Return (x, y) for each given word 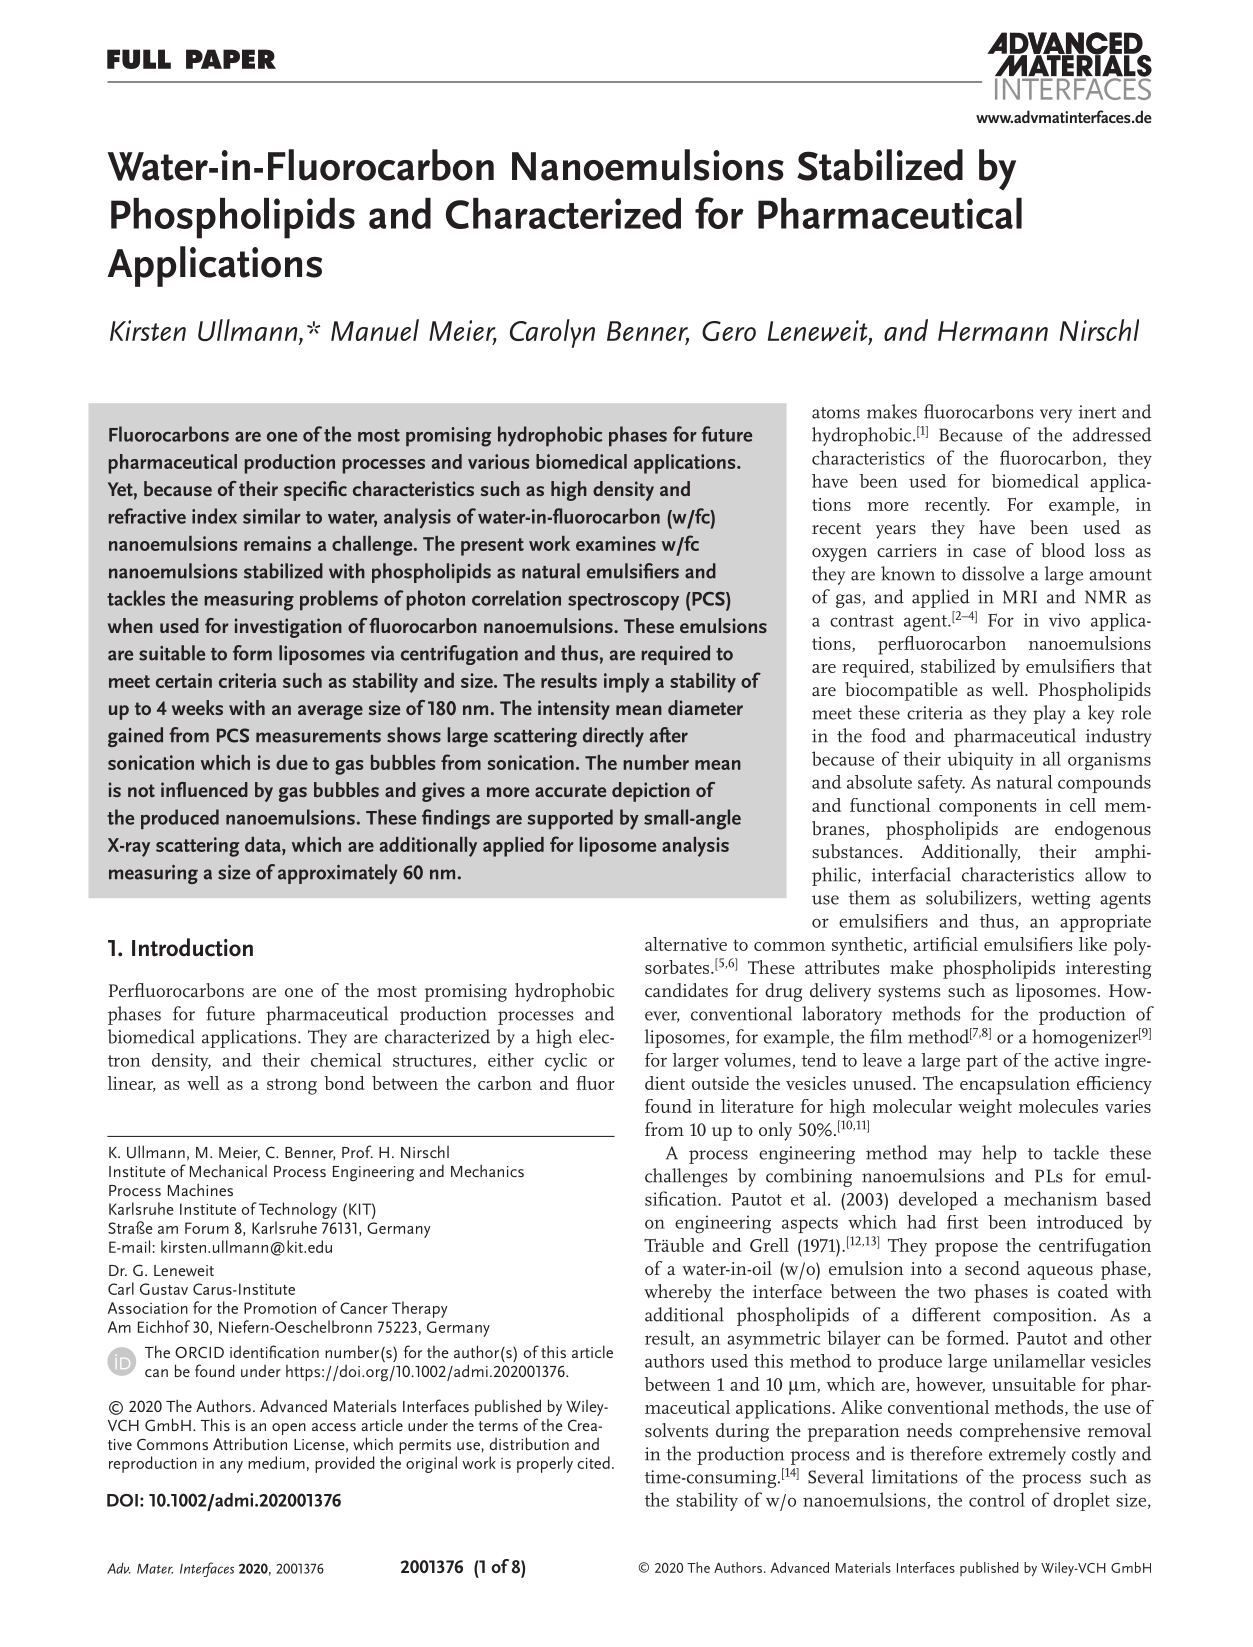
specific (315, 491)
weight (985, 1108)
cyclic (566, 1062)
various (498, 461)
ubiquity (980, 760)
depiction (651, 792)
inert (1097, 412)
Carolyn (552, 333)
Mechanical (228, 1170)
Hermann (993, 331)
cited (594, 1462)
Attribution (250, 1443)
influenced (204, 789)
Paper (231, 59)
